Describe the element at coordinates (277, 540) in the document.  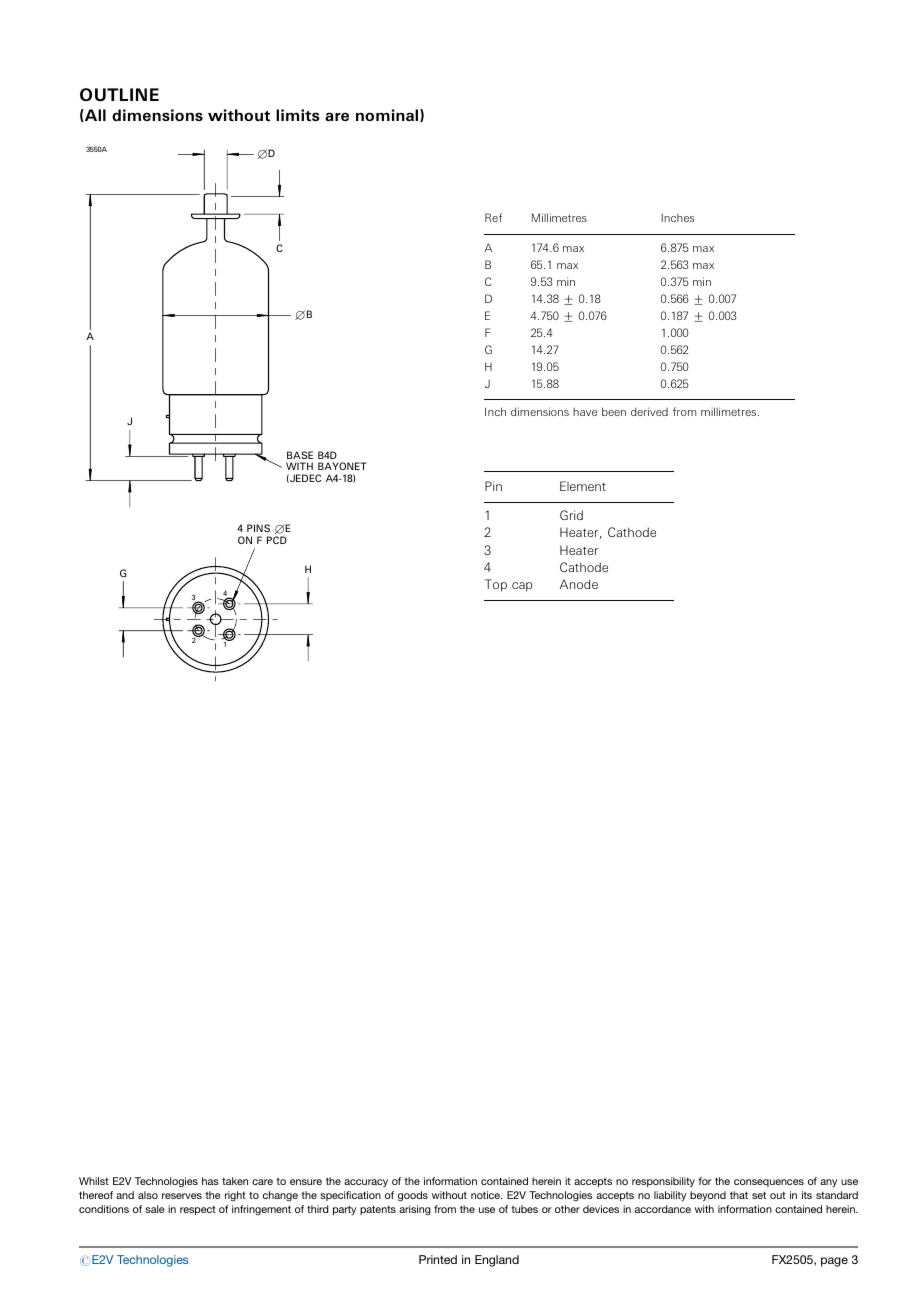
I see `PCD` at that location.
